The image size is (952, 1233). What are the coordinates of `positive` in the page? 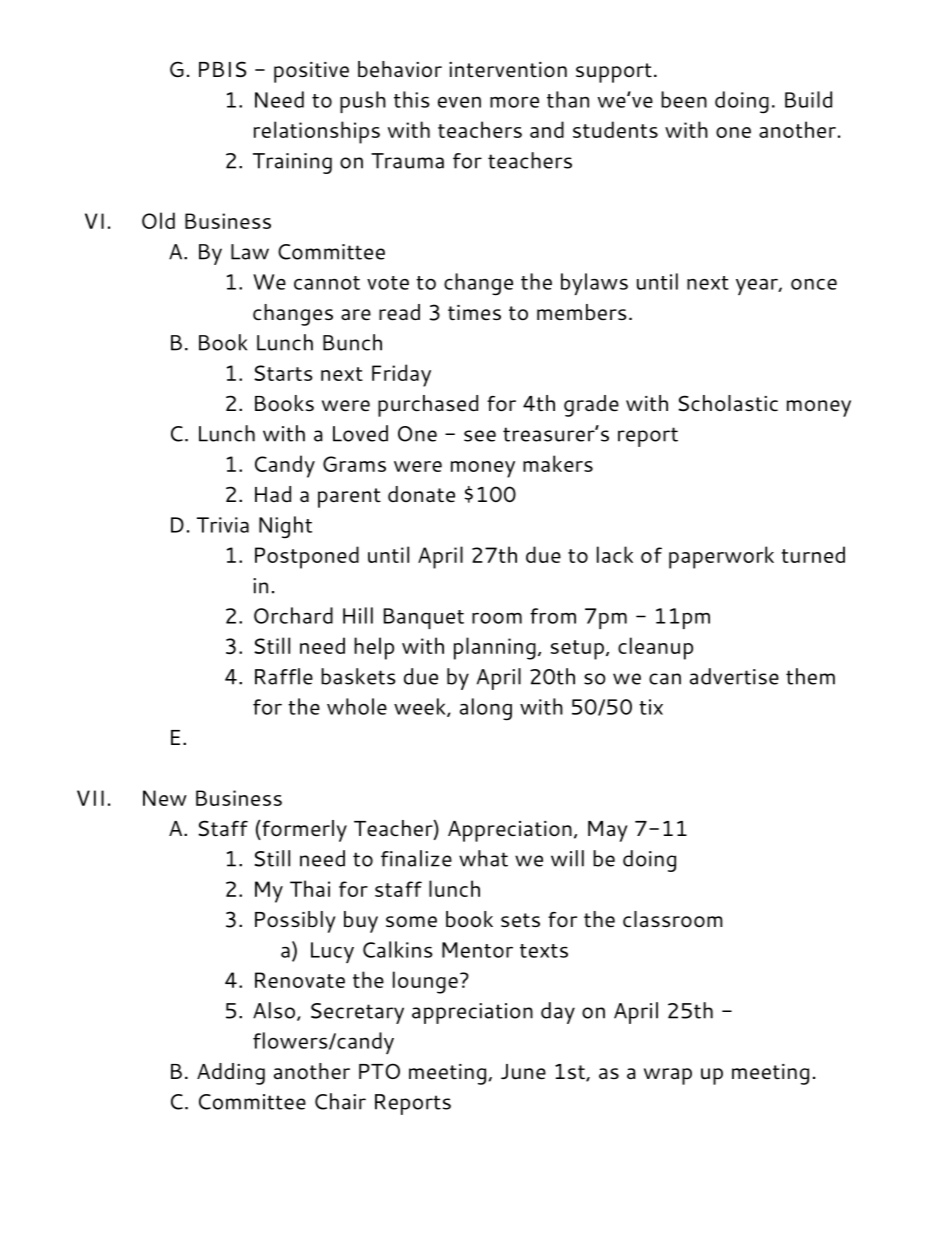 It's located at (311, 72).
